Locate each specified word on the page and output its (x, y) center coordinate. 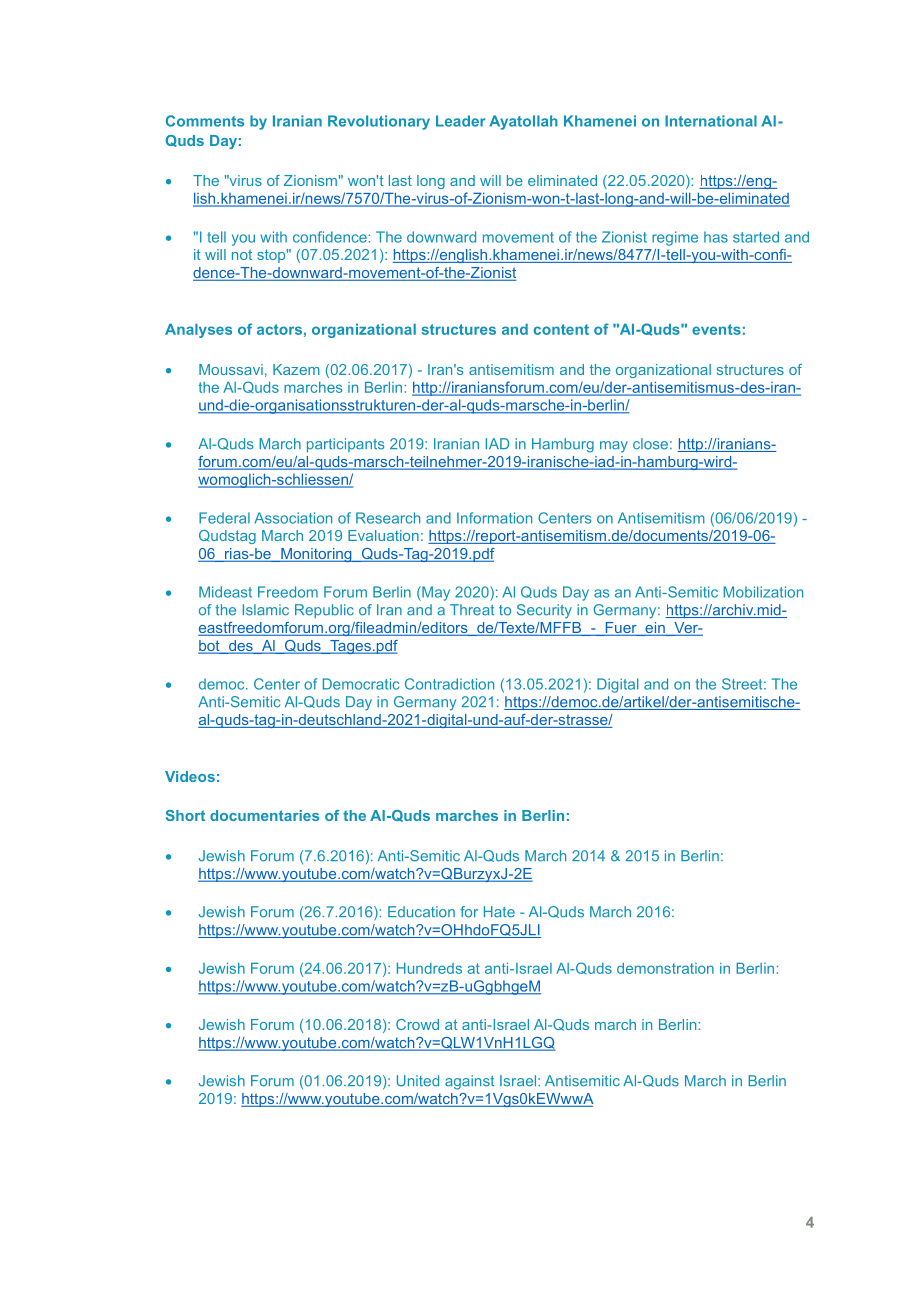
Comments (205, 121)
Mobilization (763, 592)
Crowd (417, 1024)
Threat (472, 610)
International (711, 121)
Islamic (266, 610)
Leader (461, 121)
